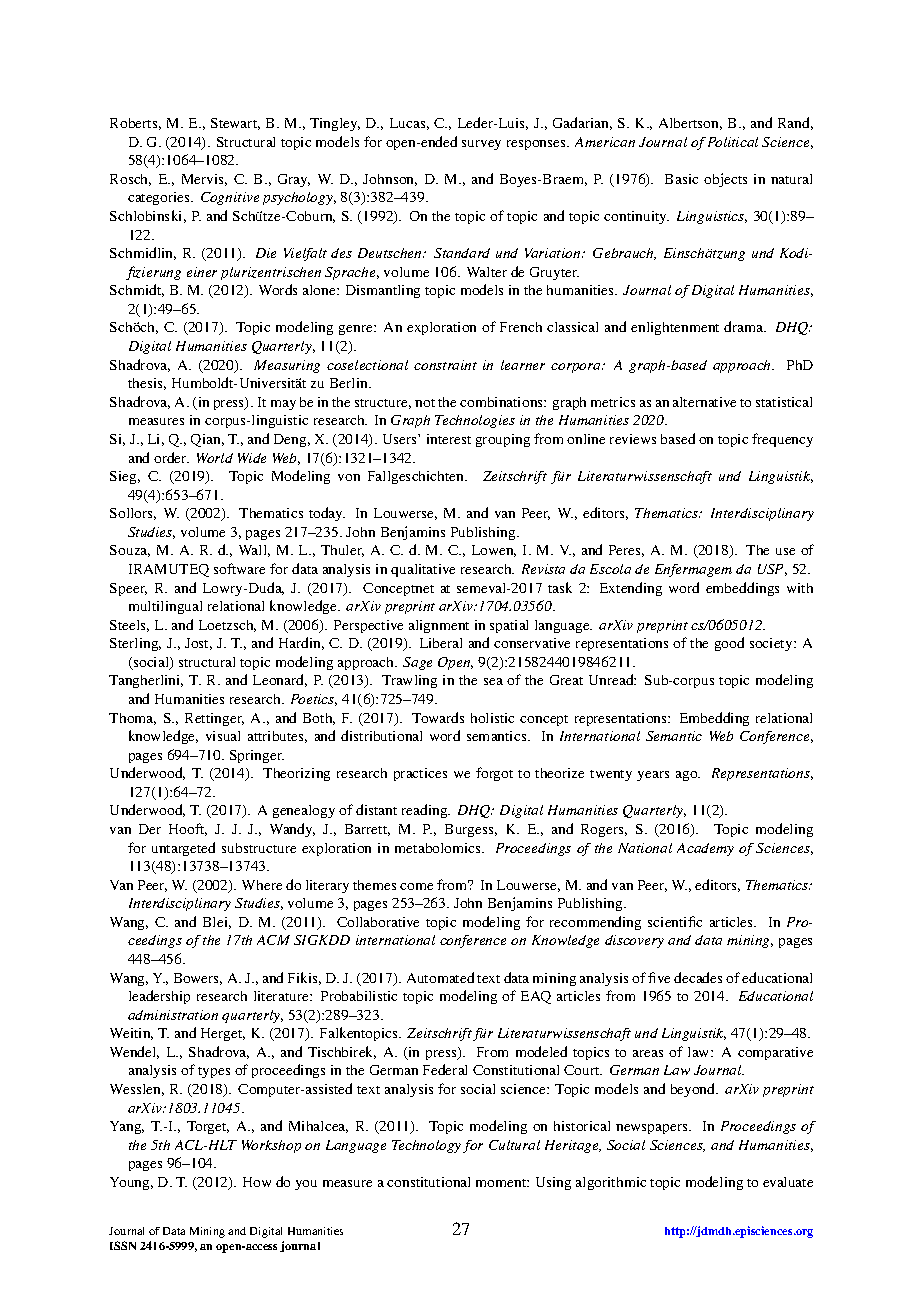 Image resolution: width=924 pixels, height=1308 pixels. Describe the element at coordinates (445, 365) in the screenshot. I see `constraint` at that location.
